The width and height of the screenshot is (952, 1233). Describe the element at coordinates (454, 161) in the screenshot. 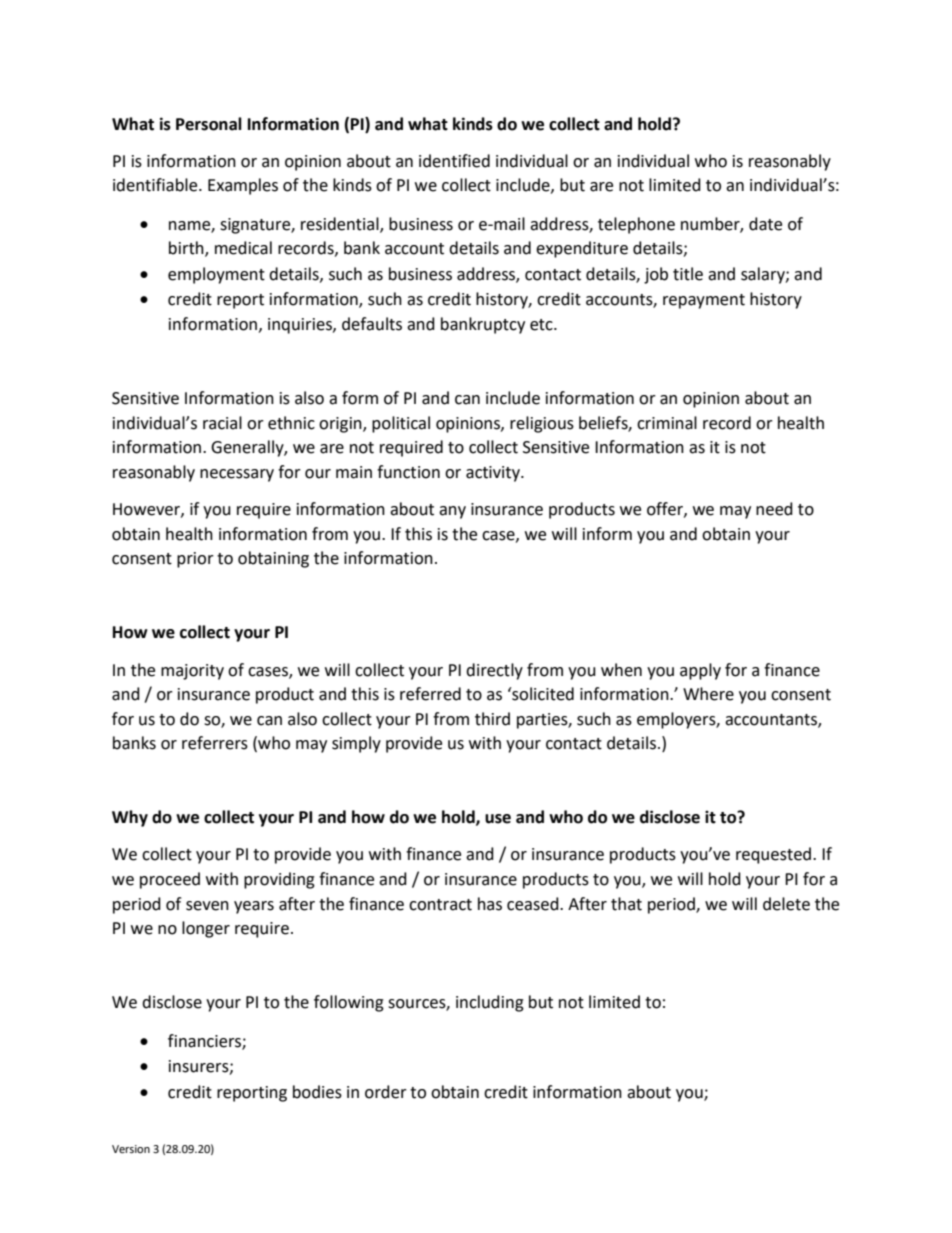

I see `identified` at that location.
